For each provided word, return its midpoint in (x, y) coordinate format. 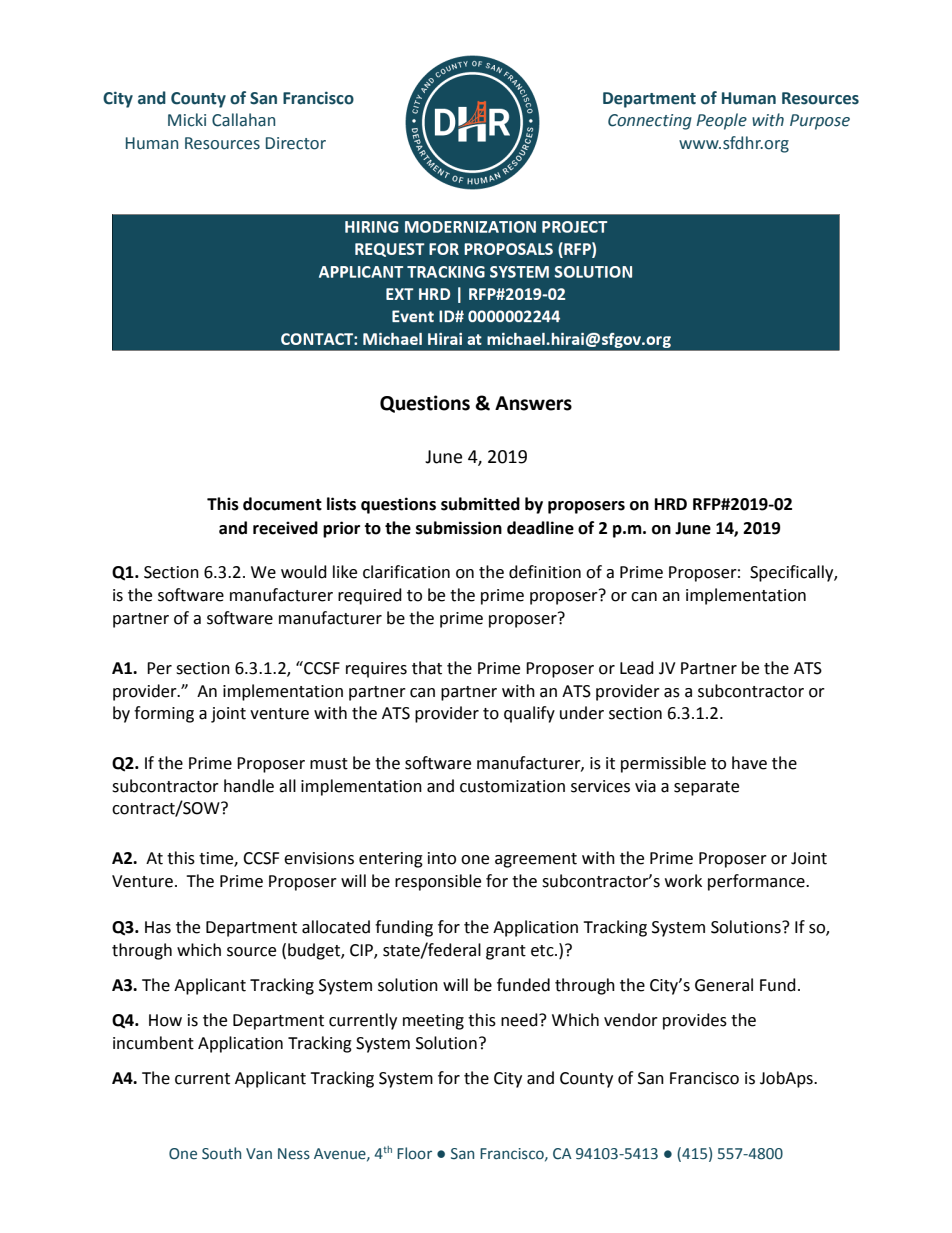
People (721, 121)
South (221, 1153)
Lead (637, 668)
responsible (438, 882)
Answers (533, 403)
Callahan (243, 120)
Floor (414, 1153)
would (304, 572)
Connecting (650, 122)
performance (757, 882)
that (427, 668)
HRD (671, 504)
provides (695, 1021)
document (282, 504)
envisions (319, 858)
